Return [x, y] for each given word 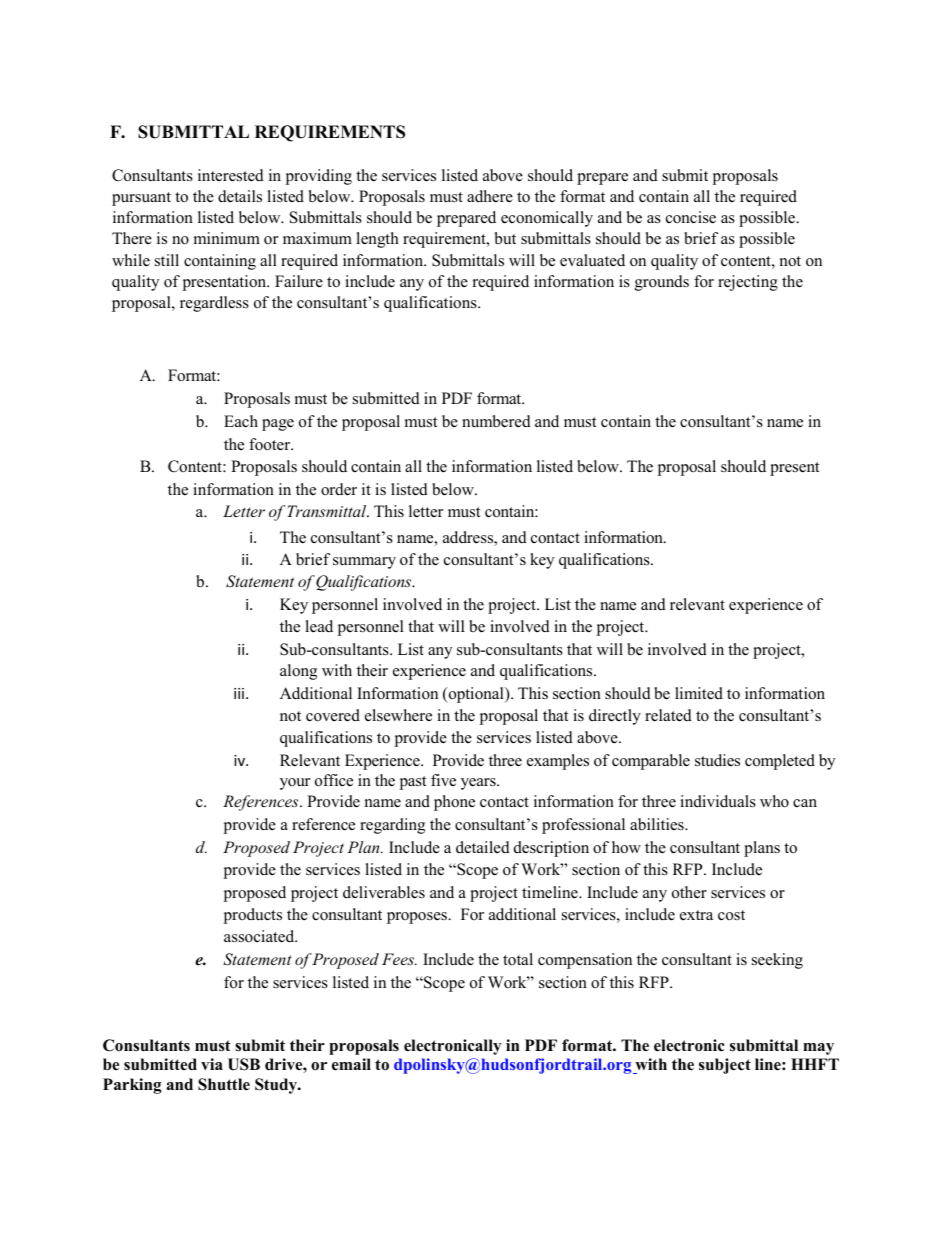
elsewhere [398, 715]
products [252, 916]
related [668, 715]
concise [691, 217]
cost [731, 915]
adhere [490, 196]
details [240, 196]
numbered [496, 421]
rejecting [748, 283]
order [339, 489]
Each [241, 421]
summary [364, 563]
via [212, 1064]
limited [699, 693]
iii [240, 693]
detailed [483, 847]
